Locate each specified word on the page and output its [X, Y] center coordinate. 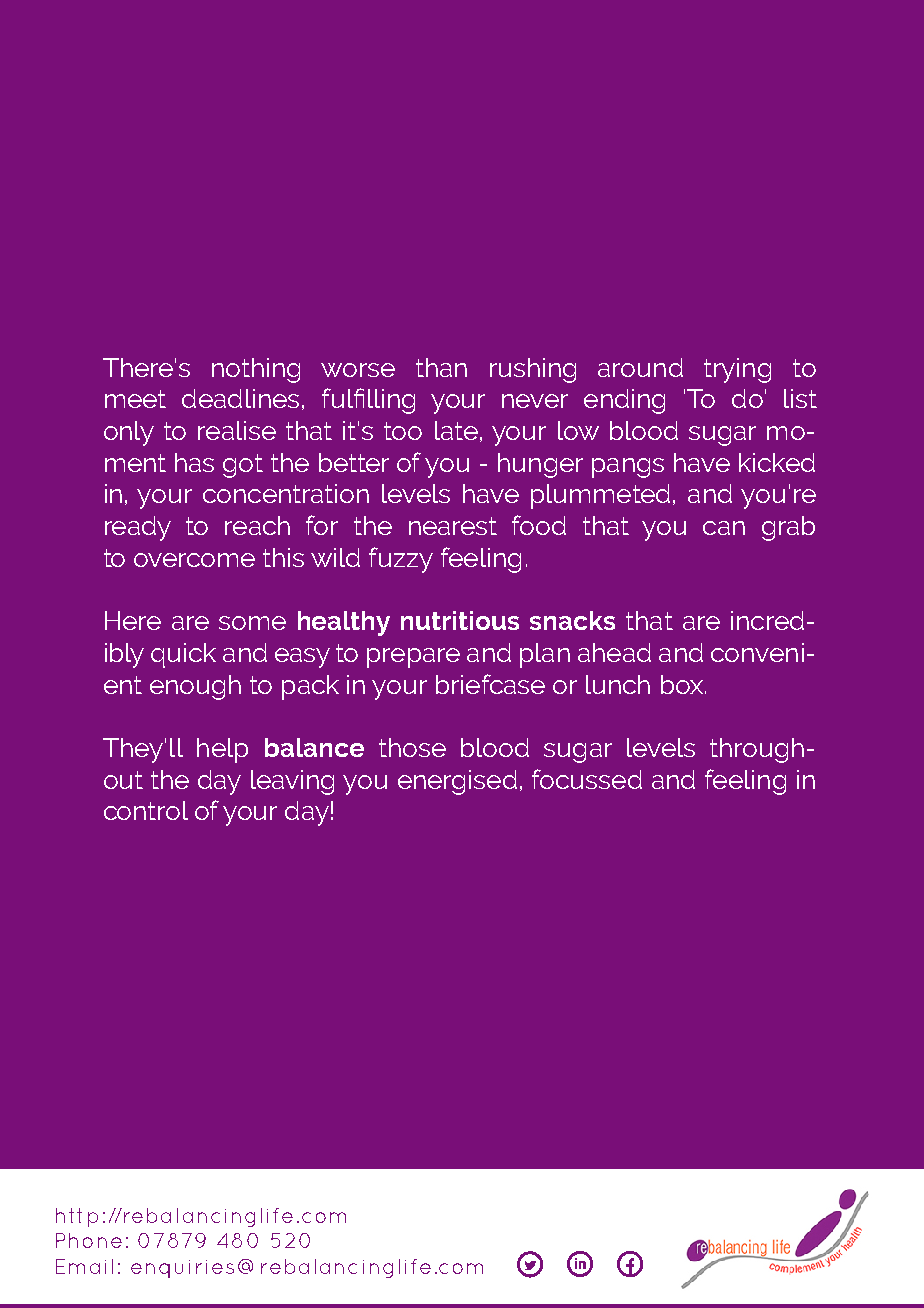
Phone [89, 1240]
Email [84, 1266]
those [412, 747]
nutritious [460, 620]
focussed [587, 779]
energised [457, 782]
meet [135, 399]
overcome [194, 560]
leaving [292, 782]
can [724, 528]
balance [314, 747]
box [682, 684]
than [441, 367]
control [146, 810]
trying [737, 370]
